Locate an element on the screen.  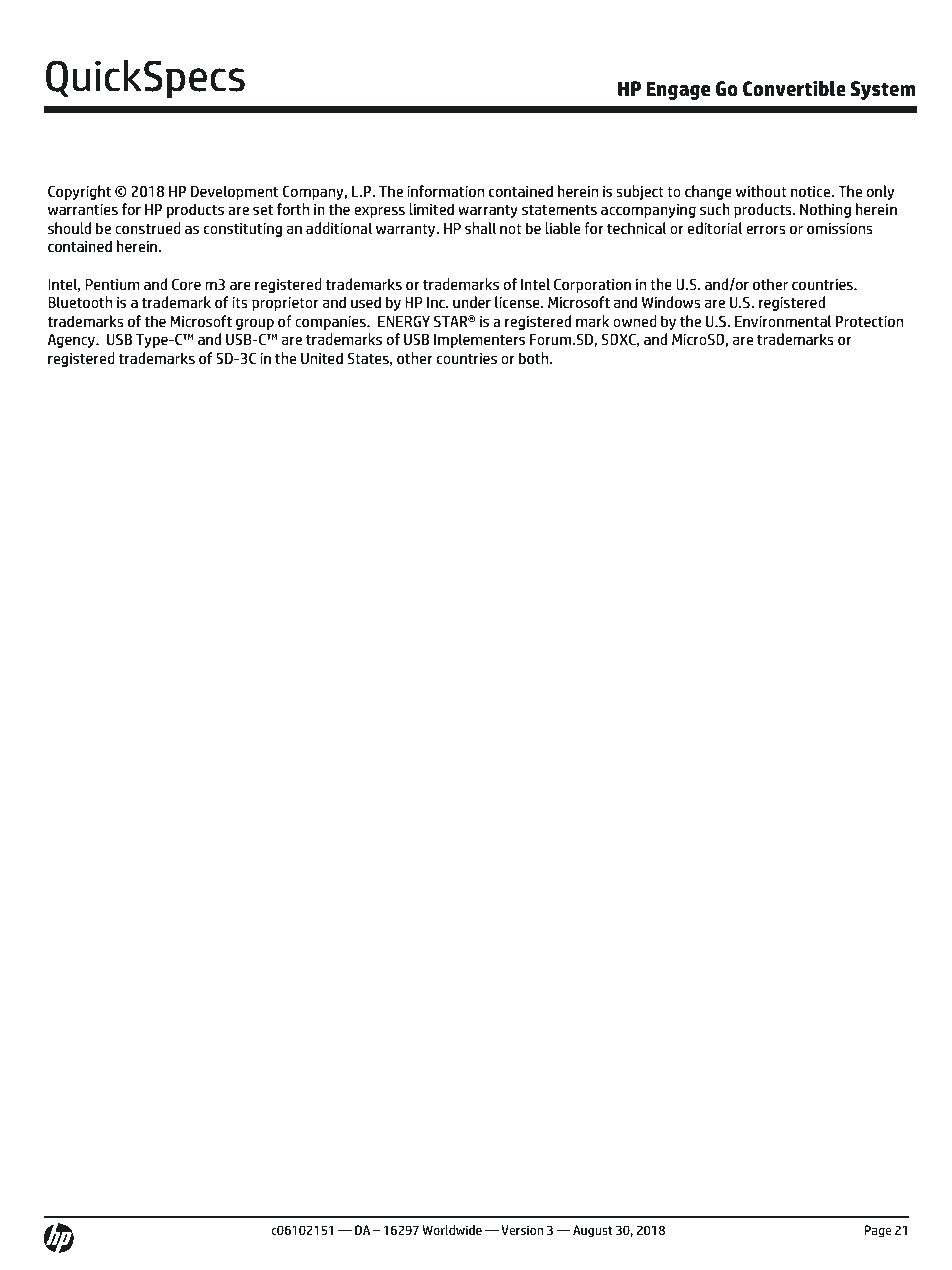
Page is located at coordinates (877, 1231).
